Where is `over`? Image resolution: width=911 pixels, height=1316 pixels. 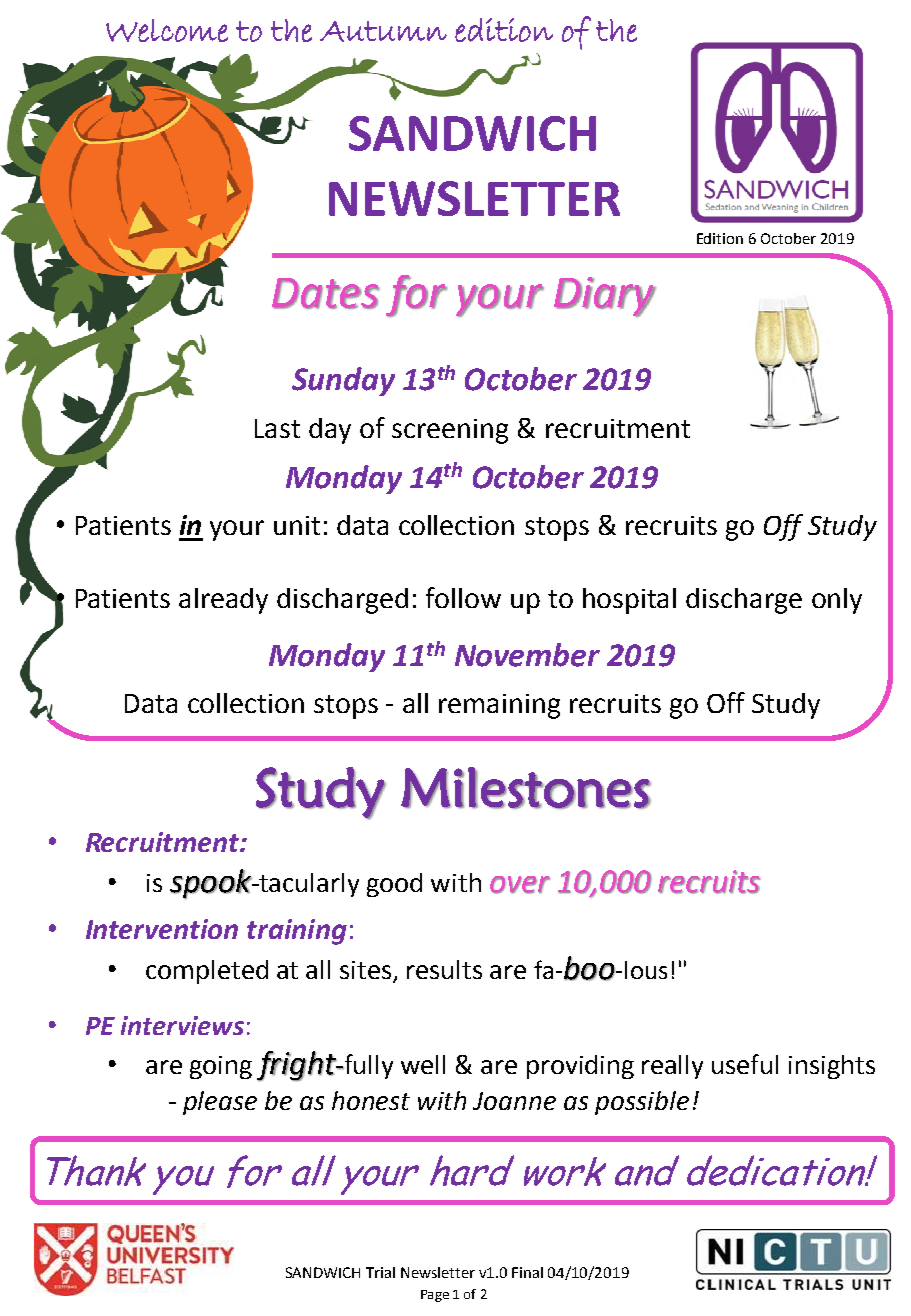 over is located at coordinates (520, 885).
